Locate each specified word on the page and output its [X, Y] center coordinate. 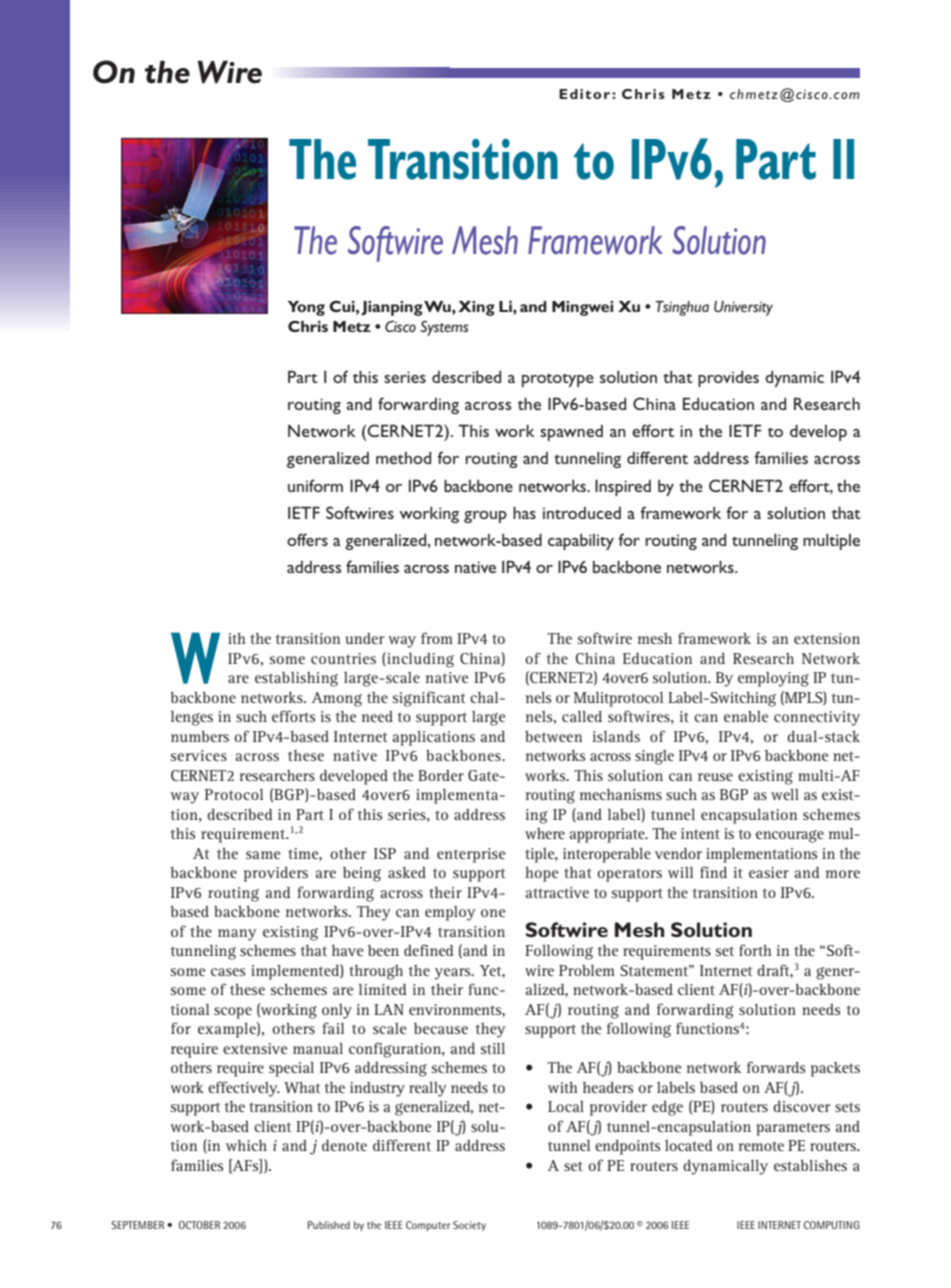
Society [469, 1226]
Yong [306, 308]
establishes [810, 1165]
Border [441, 775]
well [785, 794]
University [743, 308]
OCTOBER [199, 1225]
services [199, 755]
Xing [476, 308]
